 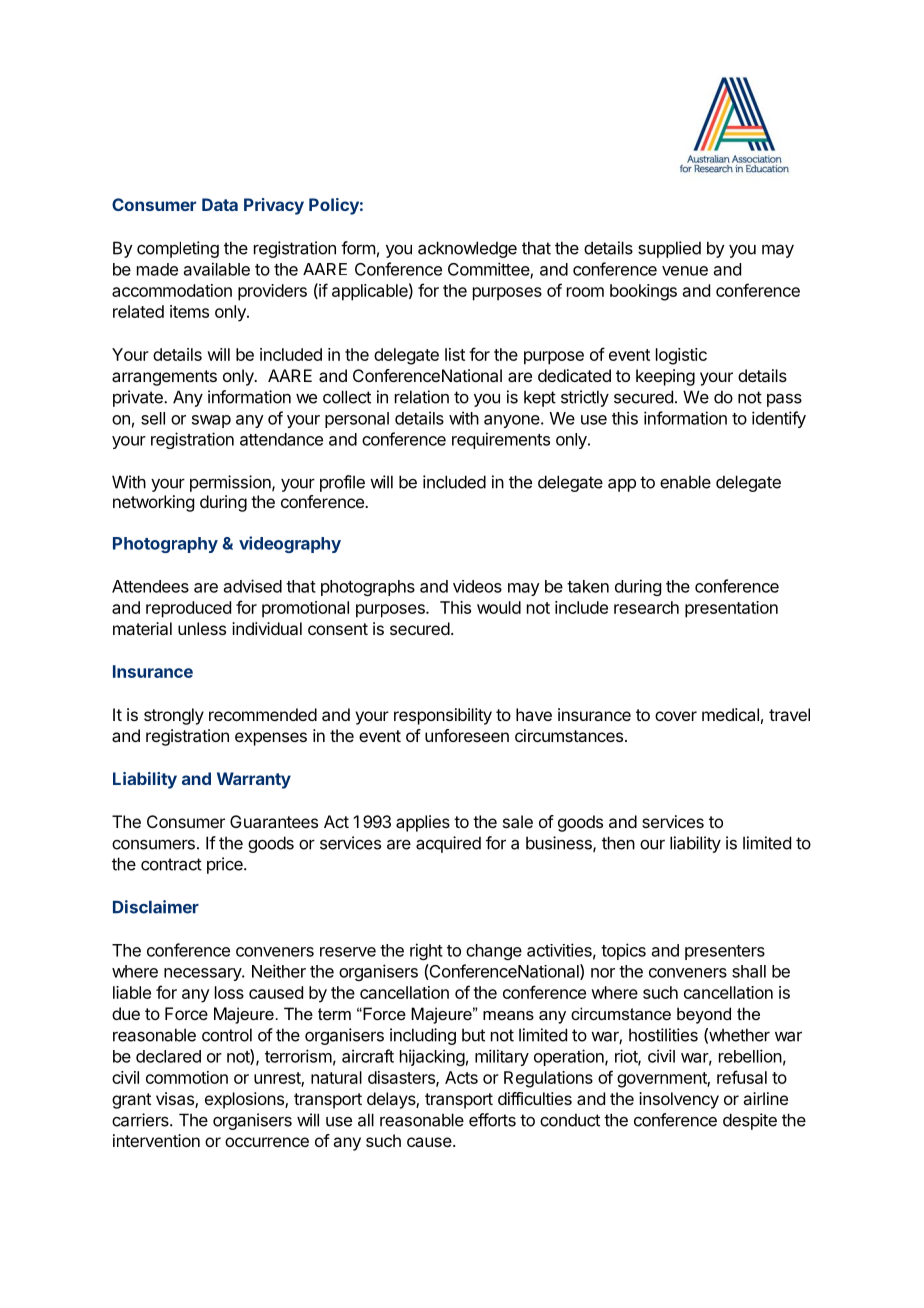 I want to click on acknowledge, so click(x=467, y=249).
